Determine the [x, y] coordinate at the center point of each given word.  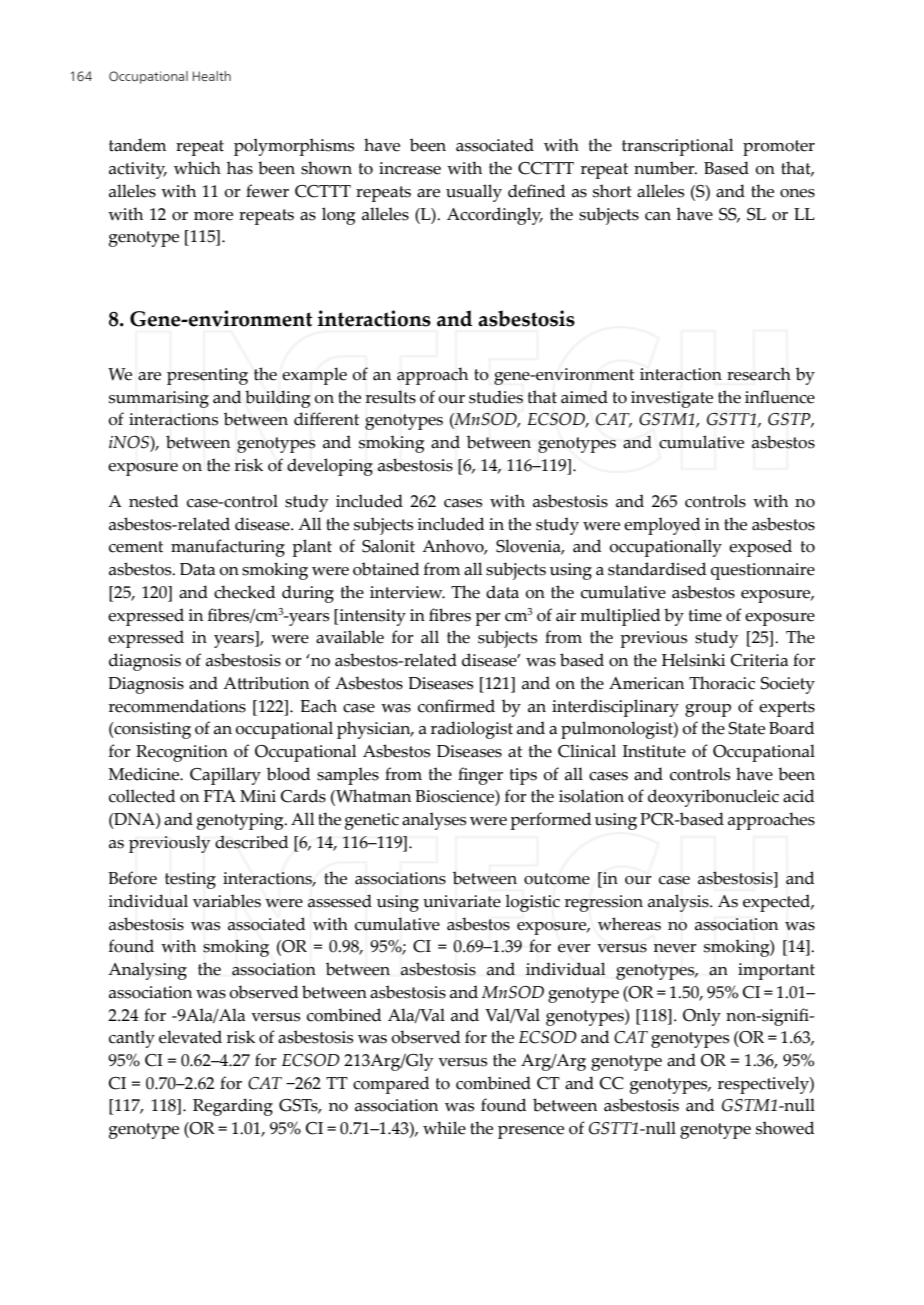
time [705, 615]
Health [212, 76]
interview [407, 592]
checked [245, 592]
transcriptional [678, 147]
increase [410, 168]
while [444, 1128]
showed [785, 1128]
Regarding [233, 1107]
